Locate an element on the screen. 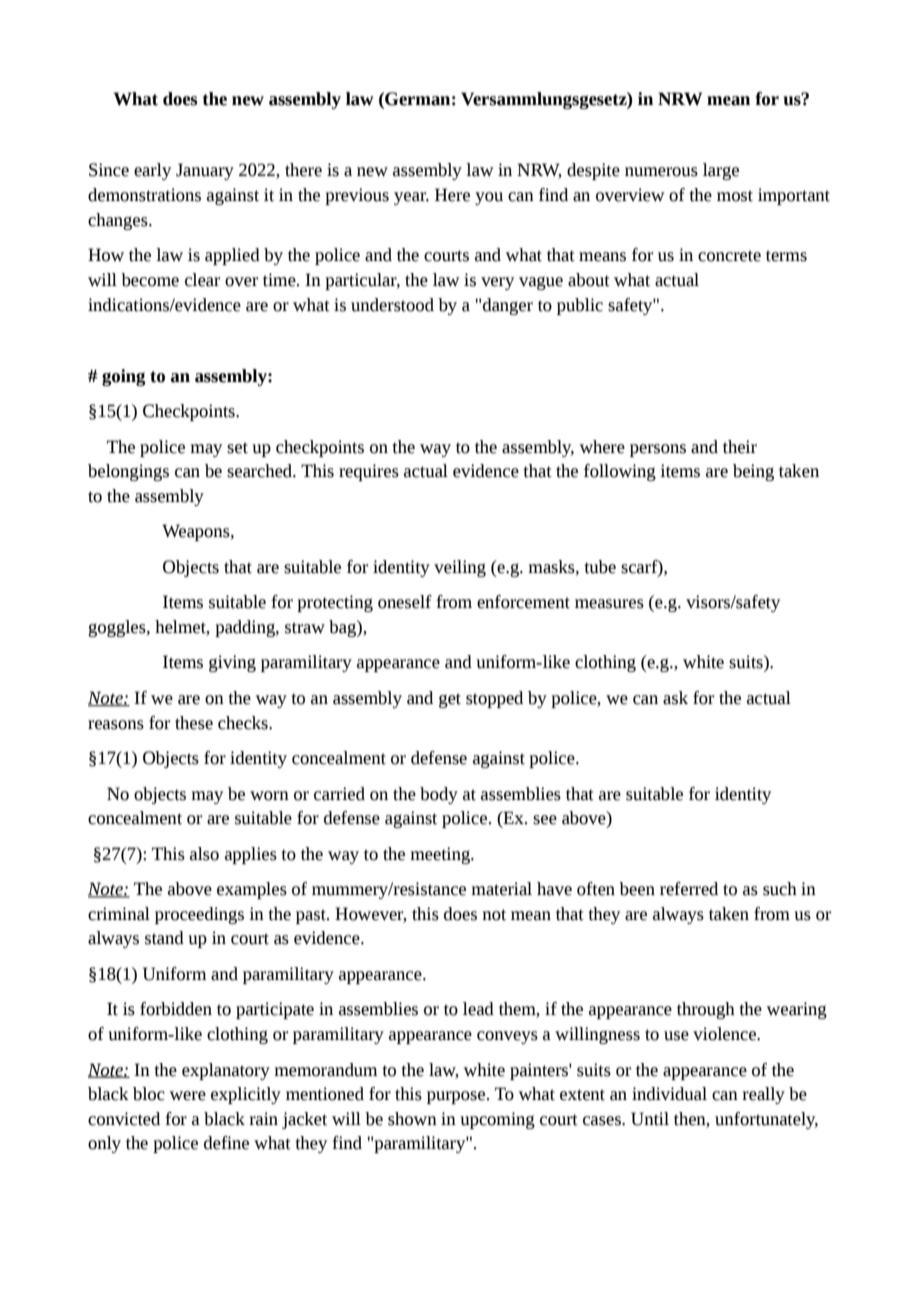 This screenshot has width=924, height=1308. requires is located at coordinates (369, 472).
